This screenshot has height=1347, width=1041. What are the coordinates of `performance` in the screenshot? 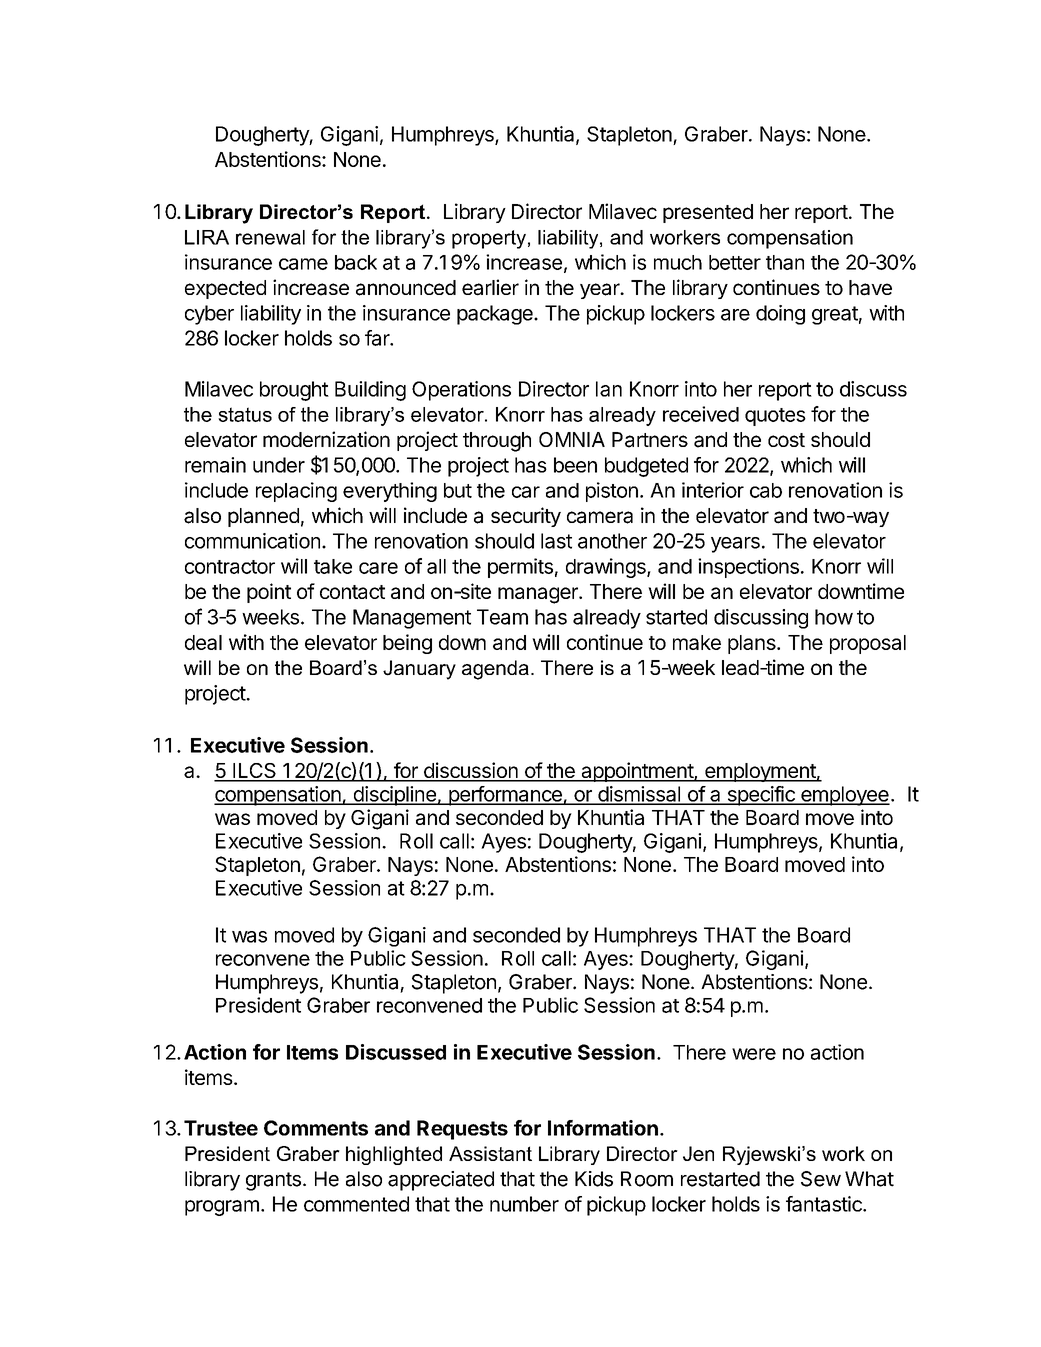 It's located at (505, 796).
